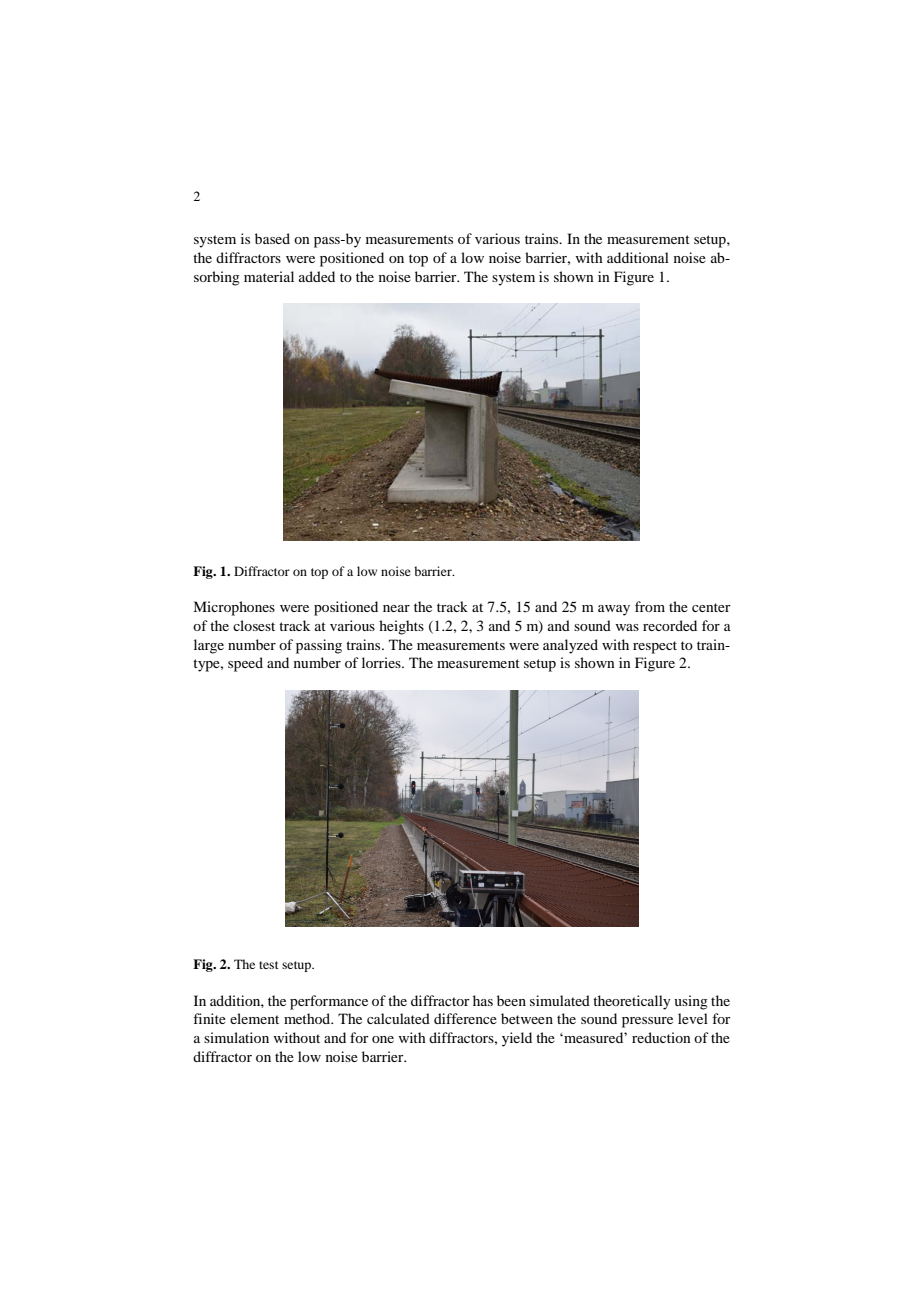 This page has width=924, height=1308. What do you see at coordinates (655, 647) in the page?
I see `respect` at bounding box center [655, 647].
